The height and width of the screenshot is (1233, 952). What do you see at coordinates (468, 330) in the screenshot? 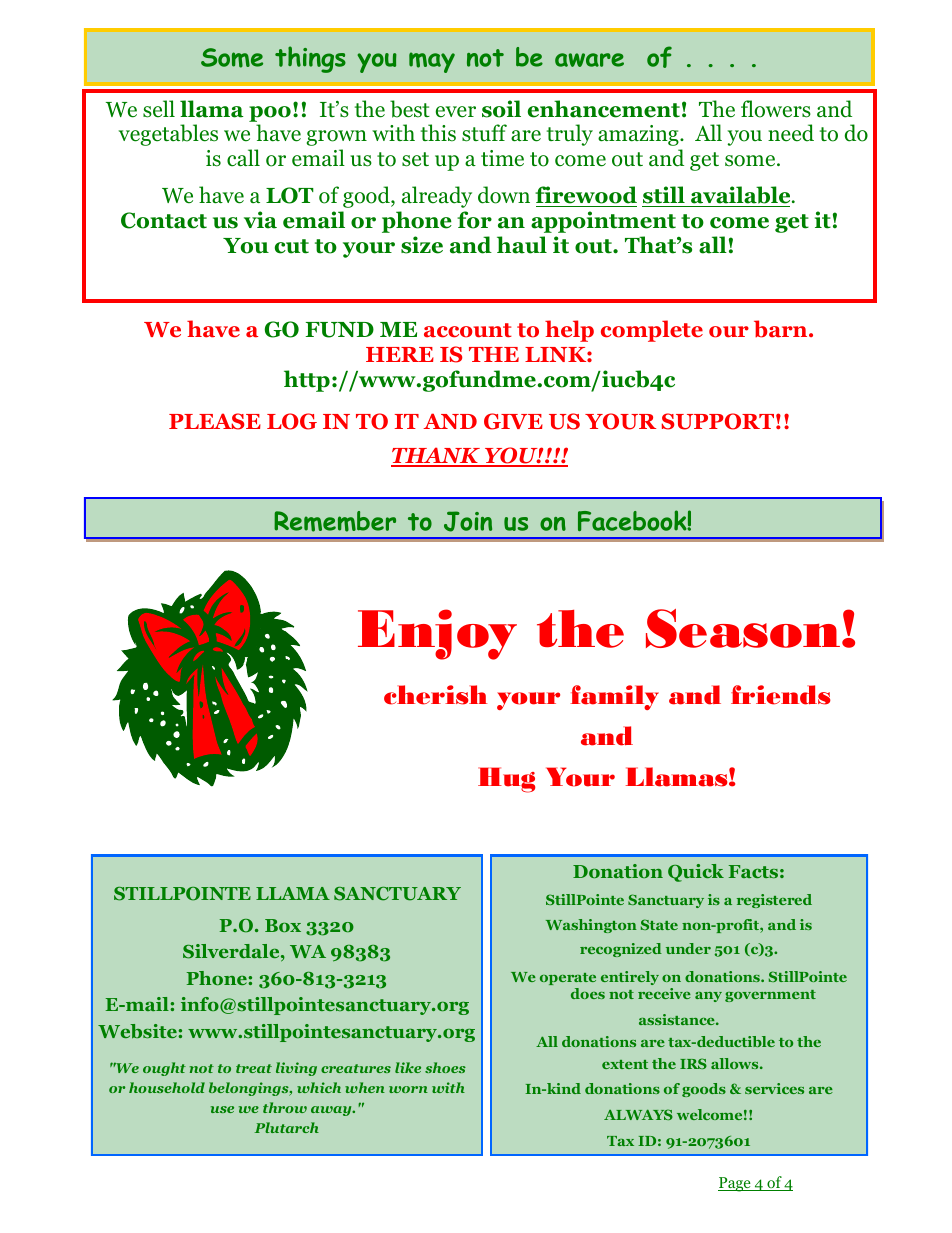
I see `account` at bounding box center [468, 330].
